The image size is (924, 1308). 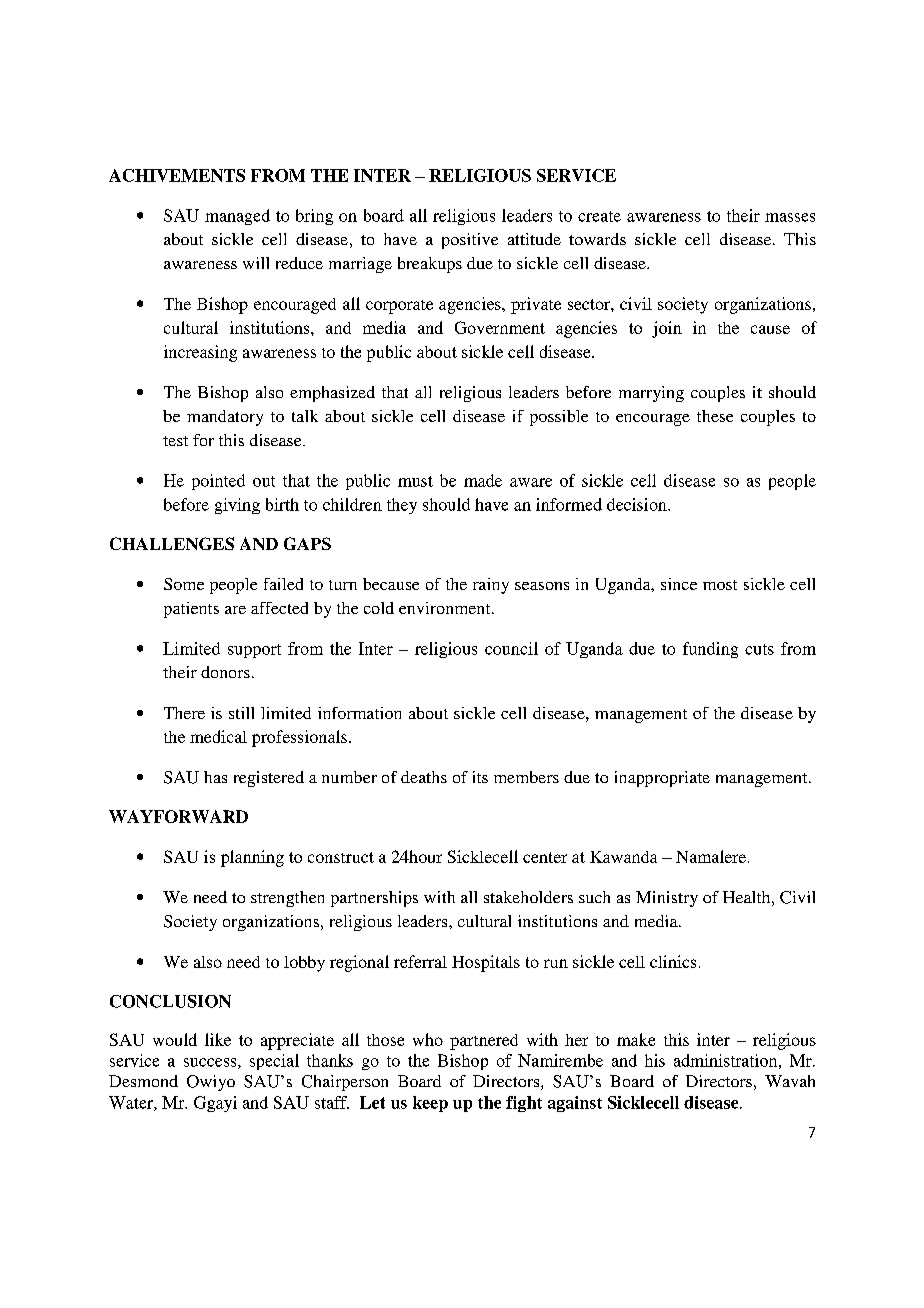 What do you see at coordinates (430, 1104) in the image?
I see `keep` at bounding box center [430, 1104].
